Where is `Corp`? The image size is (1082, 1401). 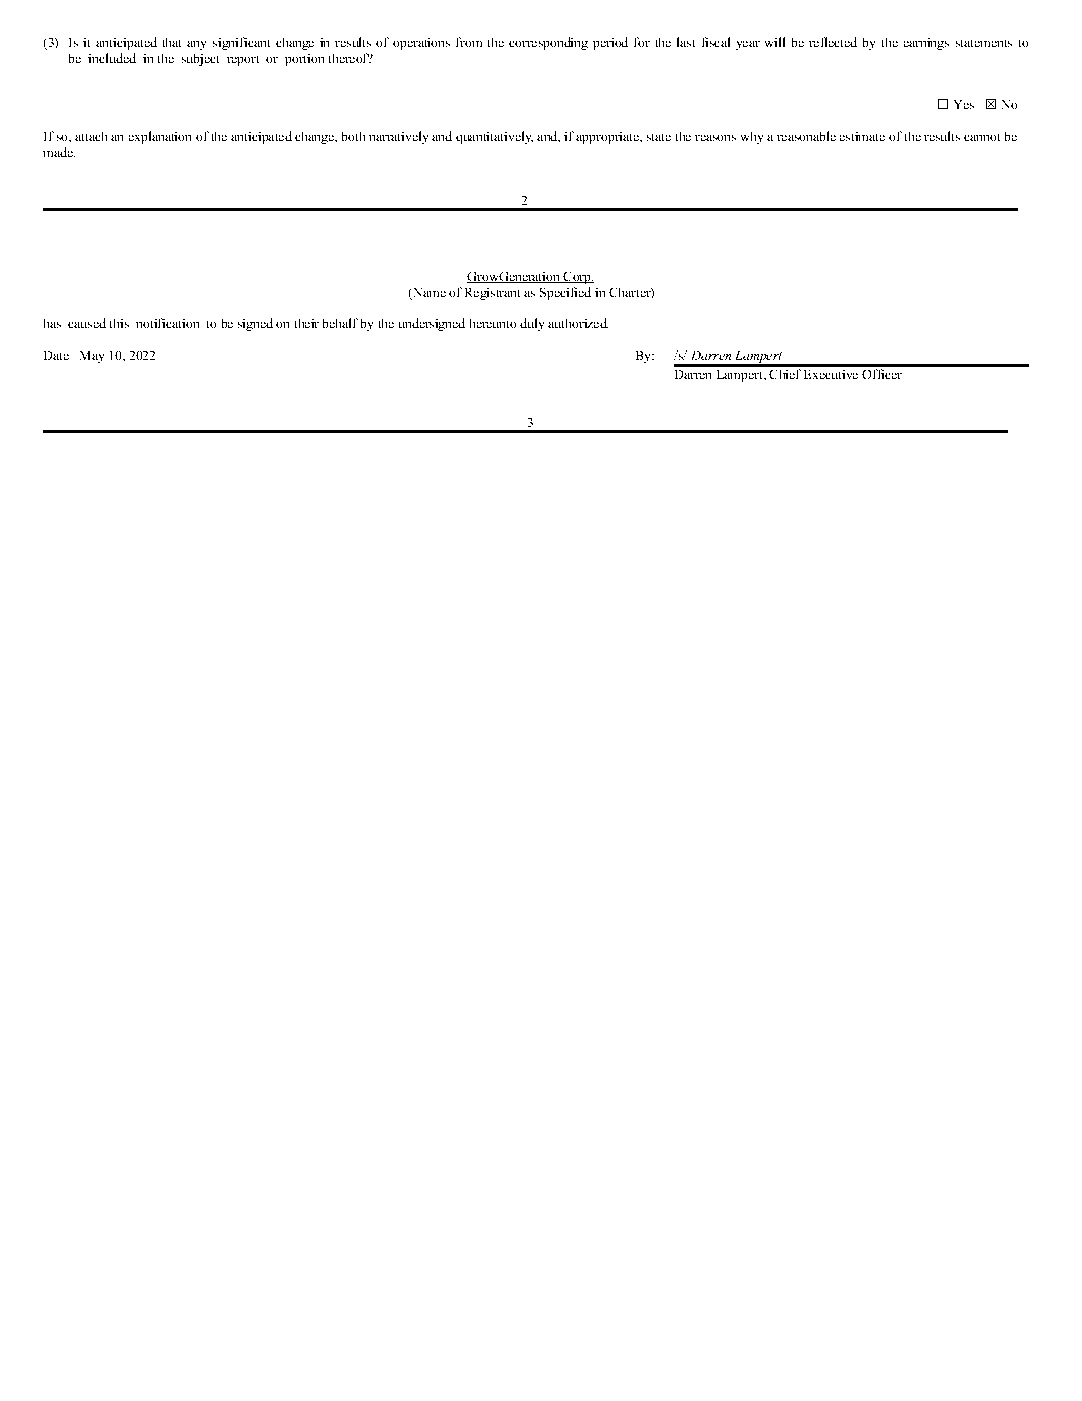 Corp is located at coordinates (577, 278).
